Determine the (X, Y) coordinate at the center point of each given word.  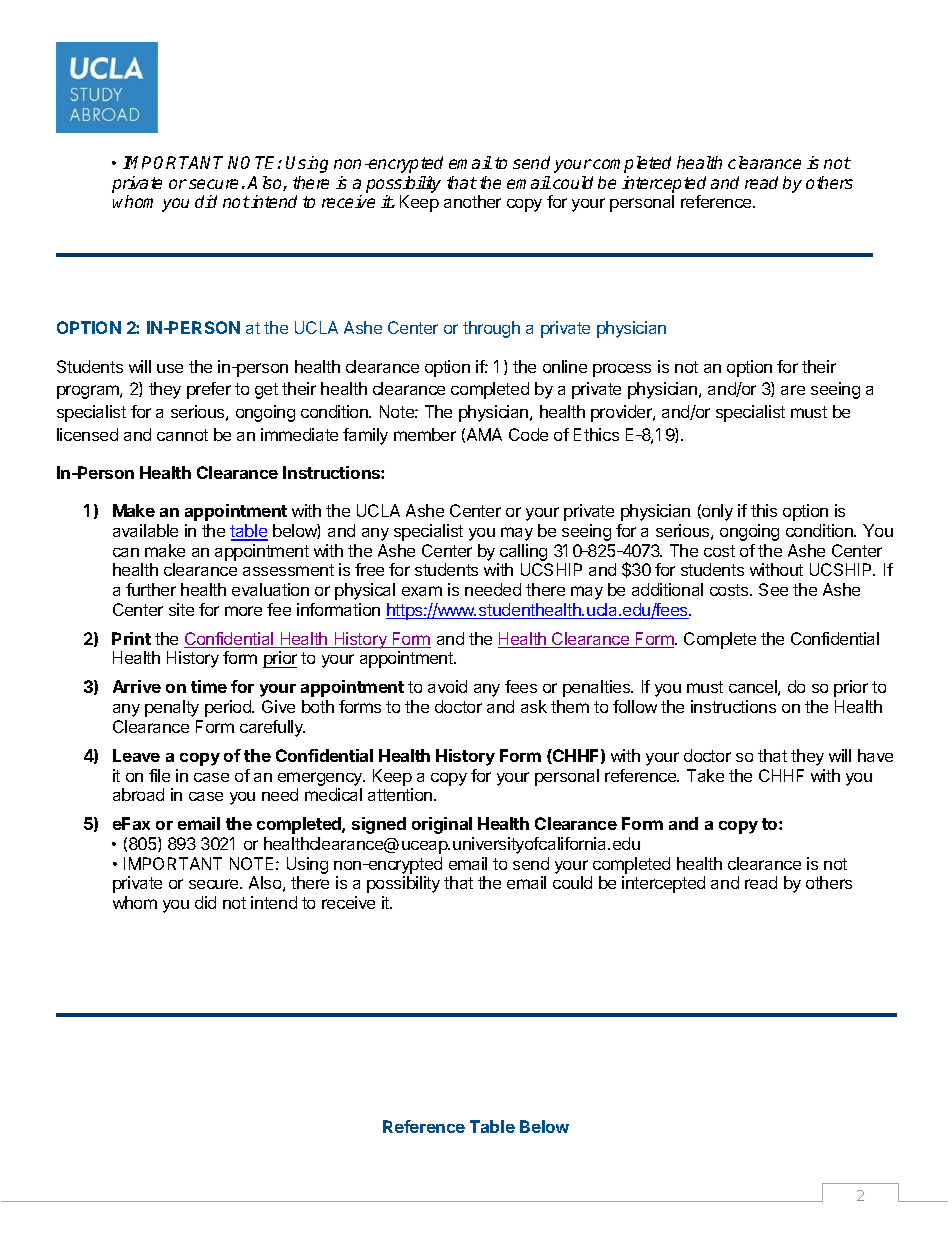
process (622, 370)
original (442, 825)
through (491, 329)
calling (523, 552)
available (145, 530)
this (764, 510)
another (472, 201)
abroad (138, 794)
